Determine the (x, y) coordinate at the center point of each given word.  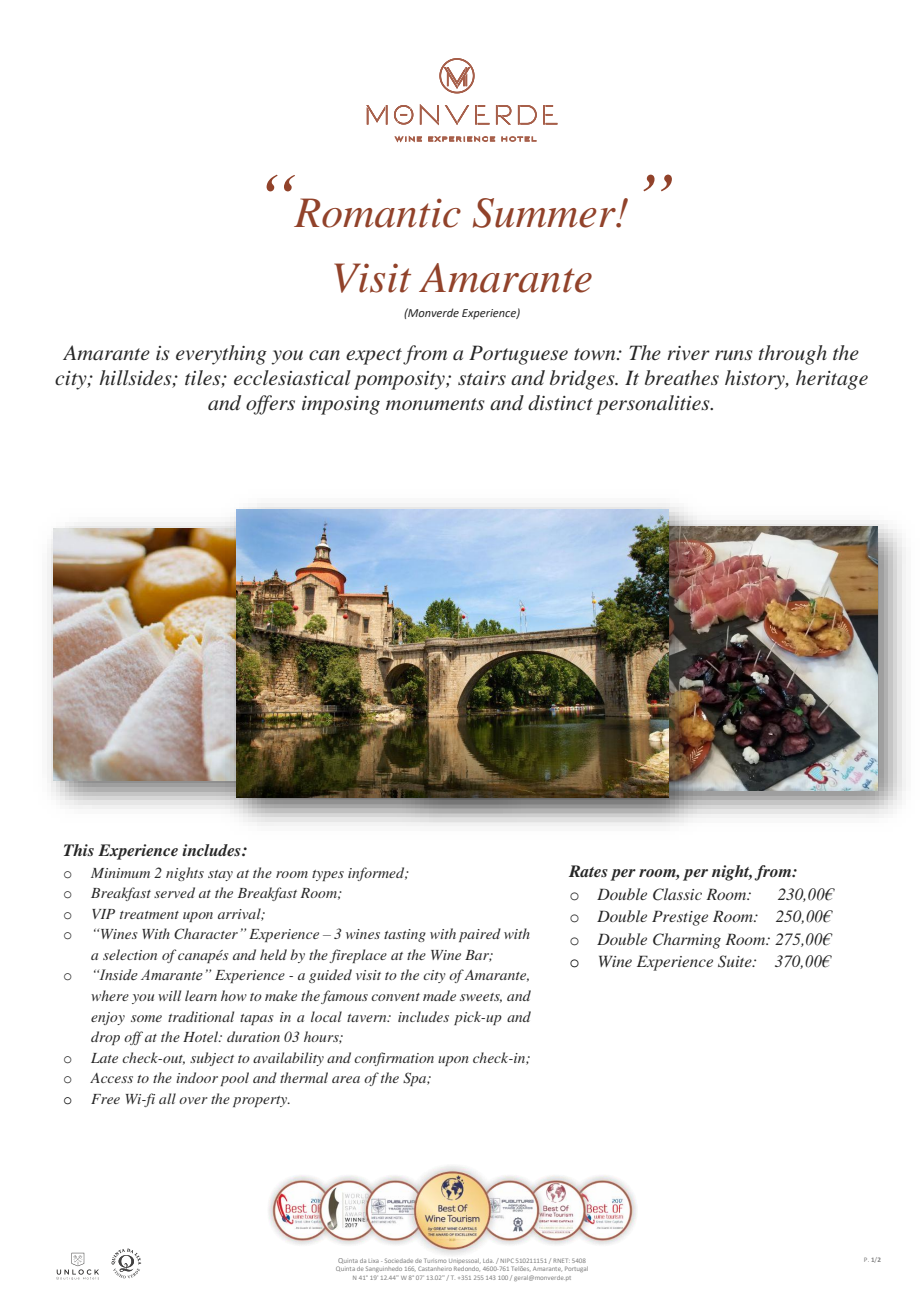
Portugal (576, 1269)
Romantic (377, 213)
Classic (677, 894)
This (79, 850)
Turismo (435, 1260)
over (193, 1100)
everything (221, 355)
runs (734, 355)
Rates (588, 871)
